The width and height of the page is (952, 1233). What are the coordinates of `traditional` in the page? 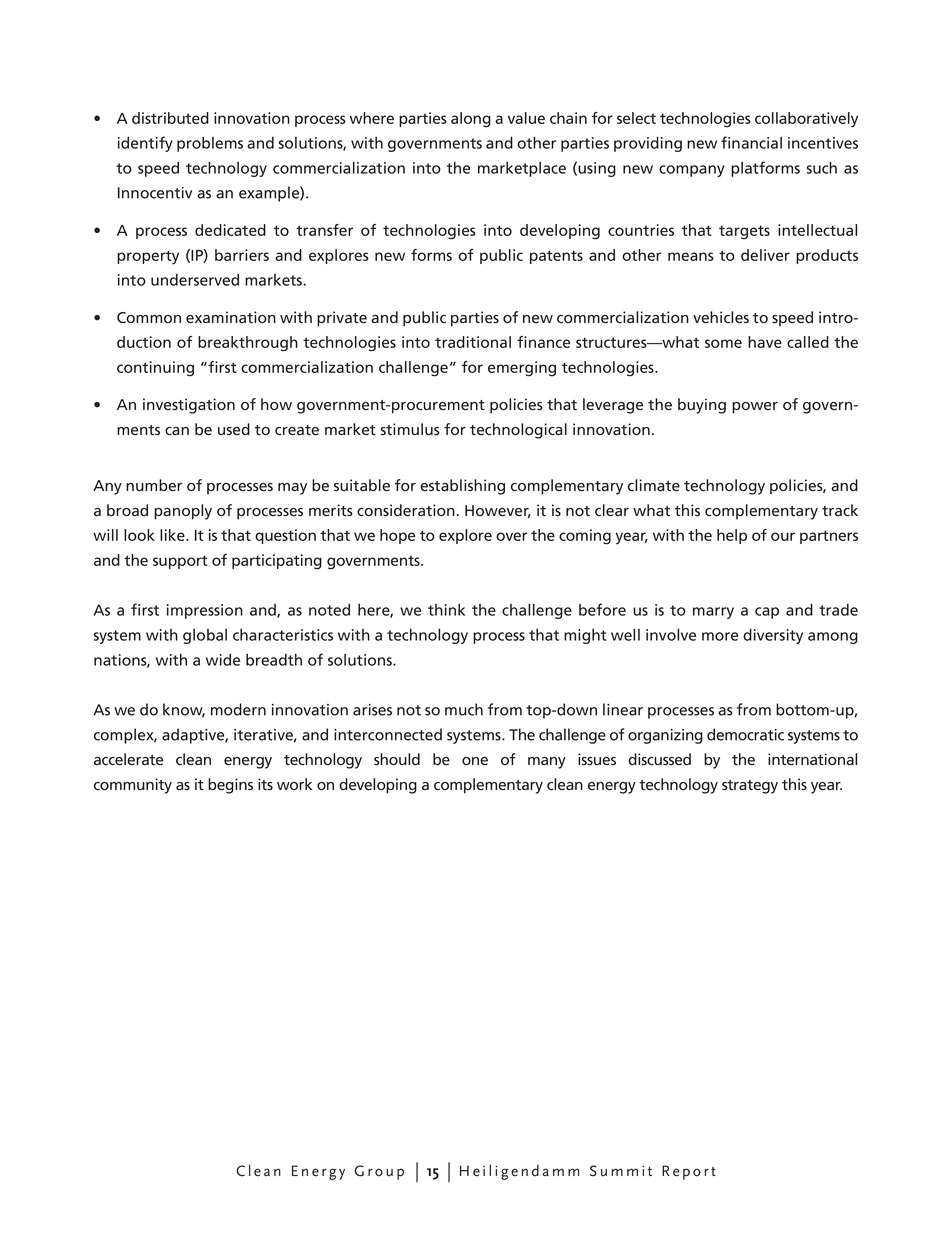 It's located at (473, 342).
